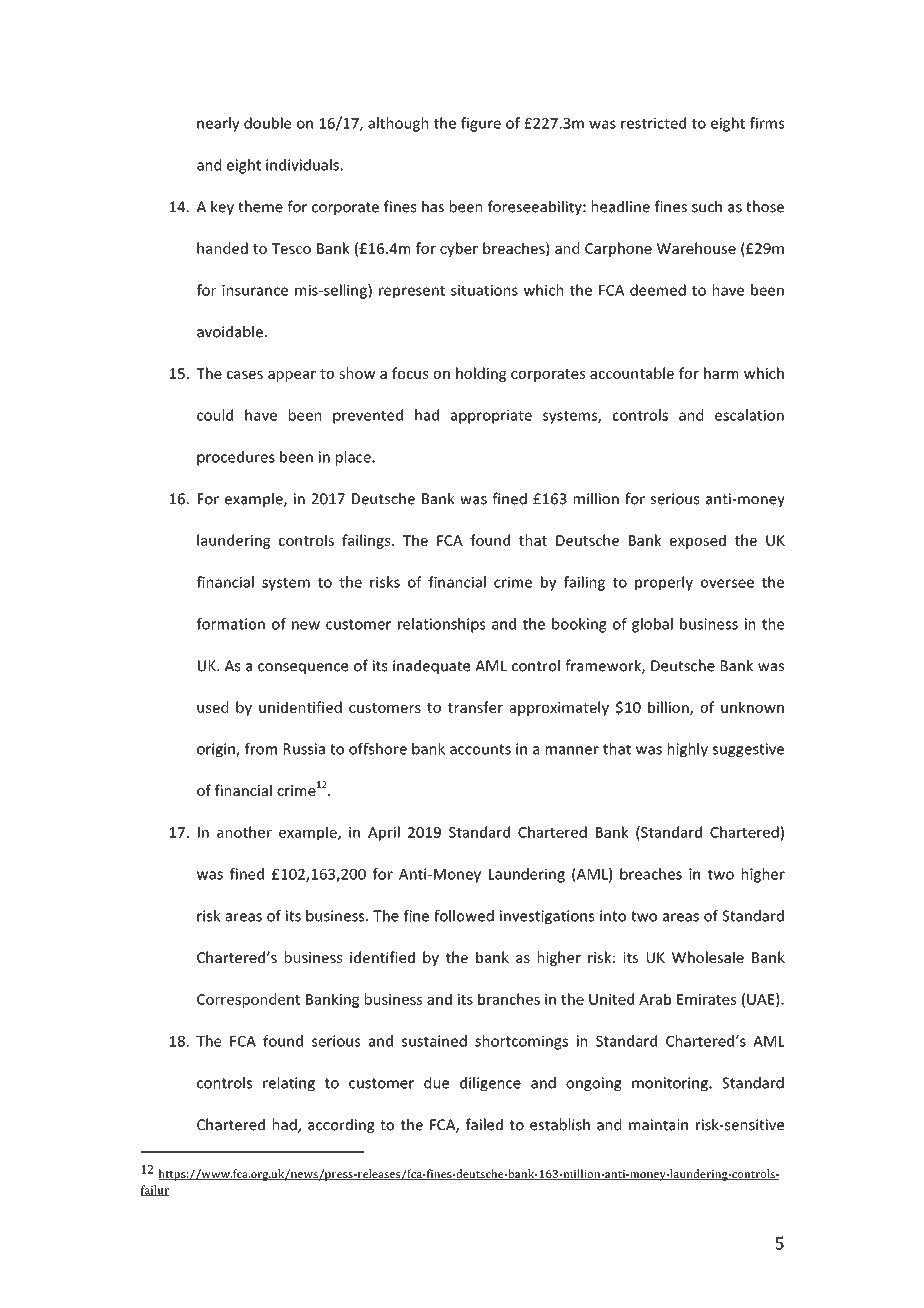 The image size is (924, 1308). What do you see at coordinates (653, 123) in the screenshot?
I see `restricted` at bounding box center [653, 123].
